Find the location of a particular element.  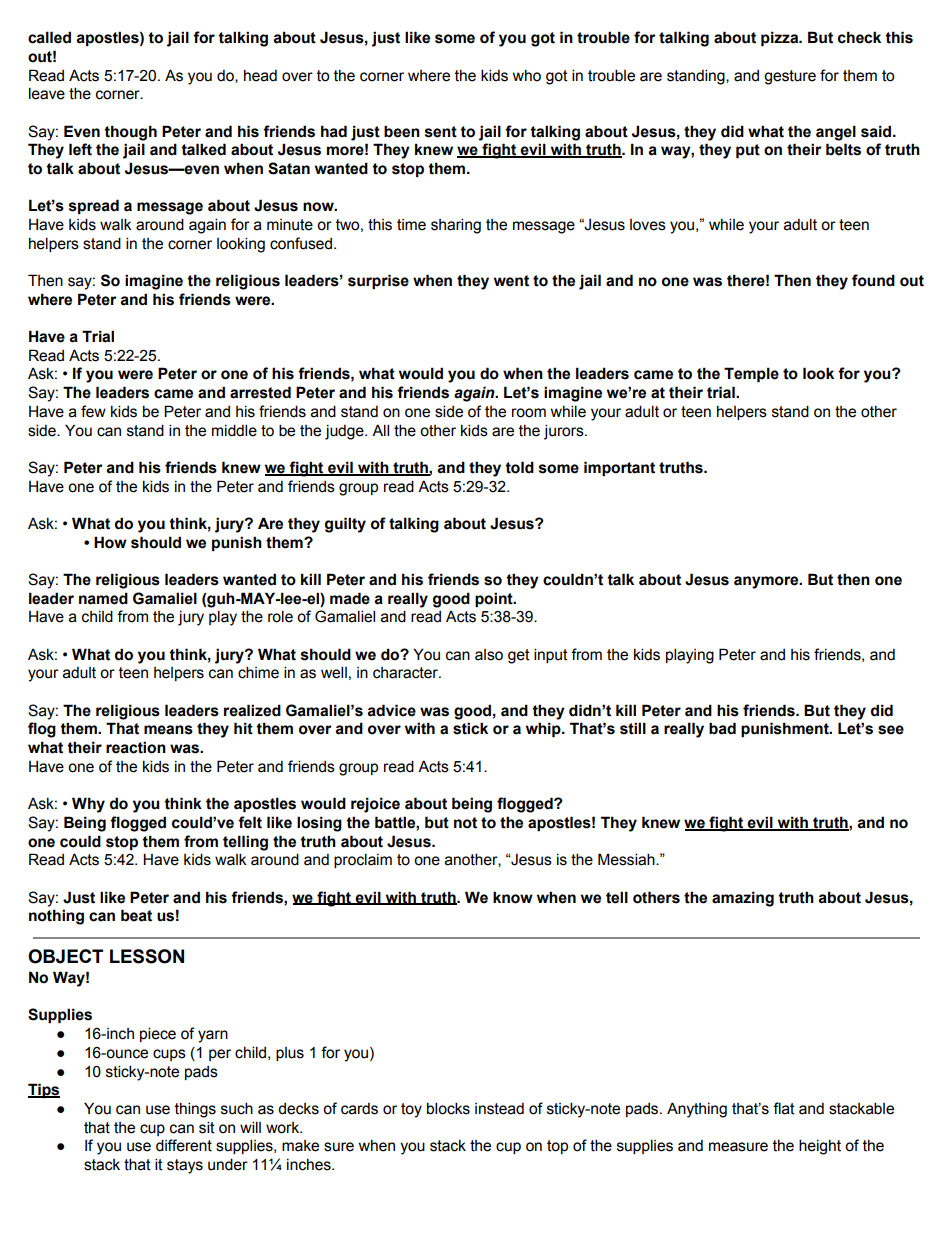

amazing is located at coordinates (743, 899).
